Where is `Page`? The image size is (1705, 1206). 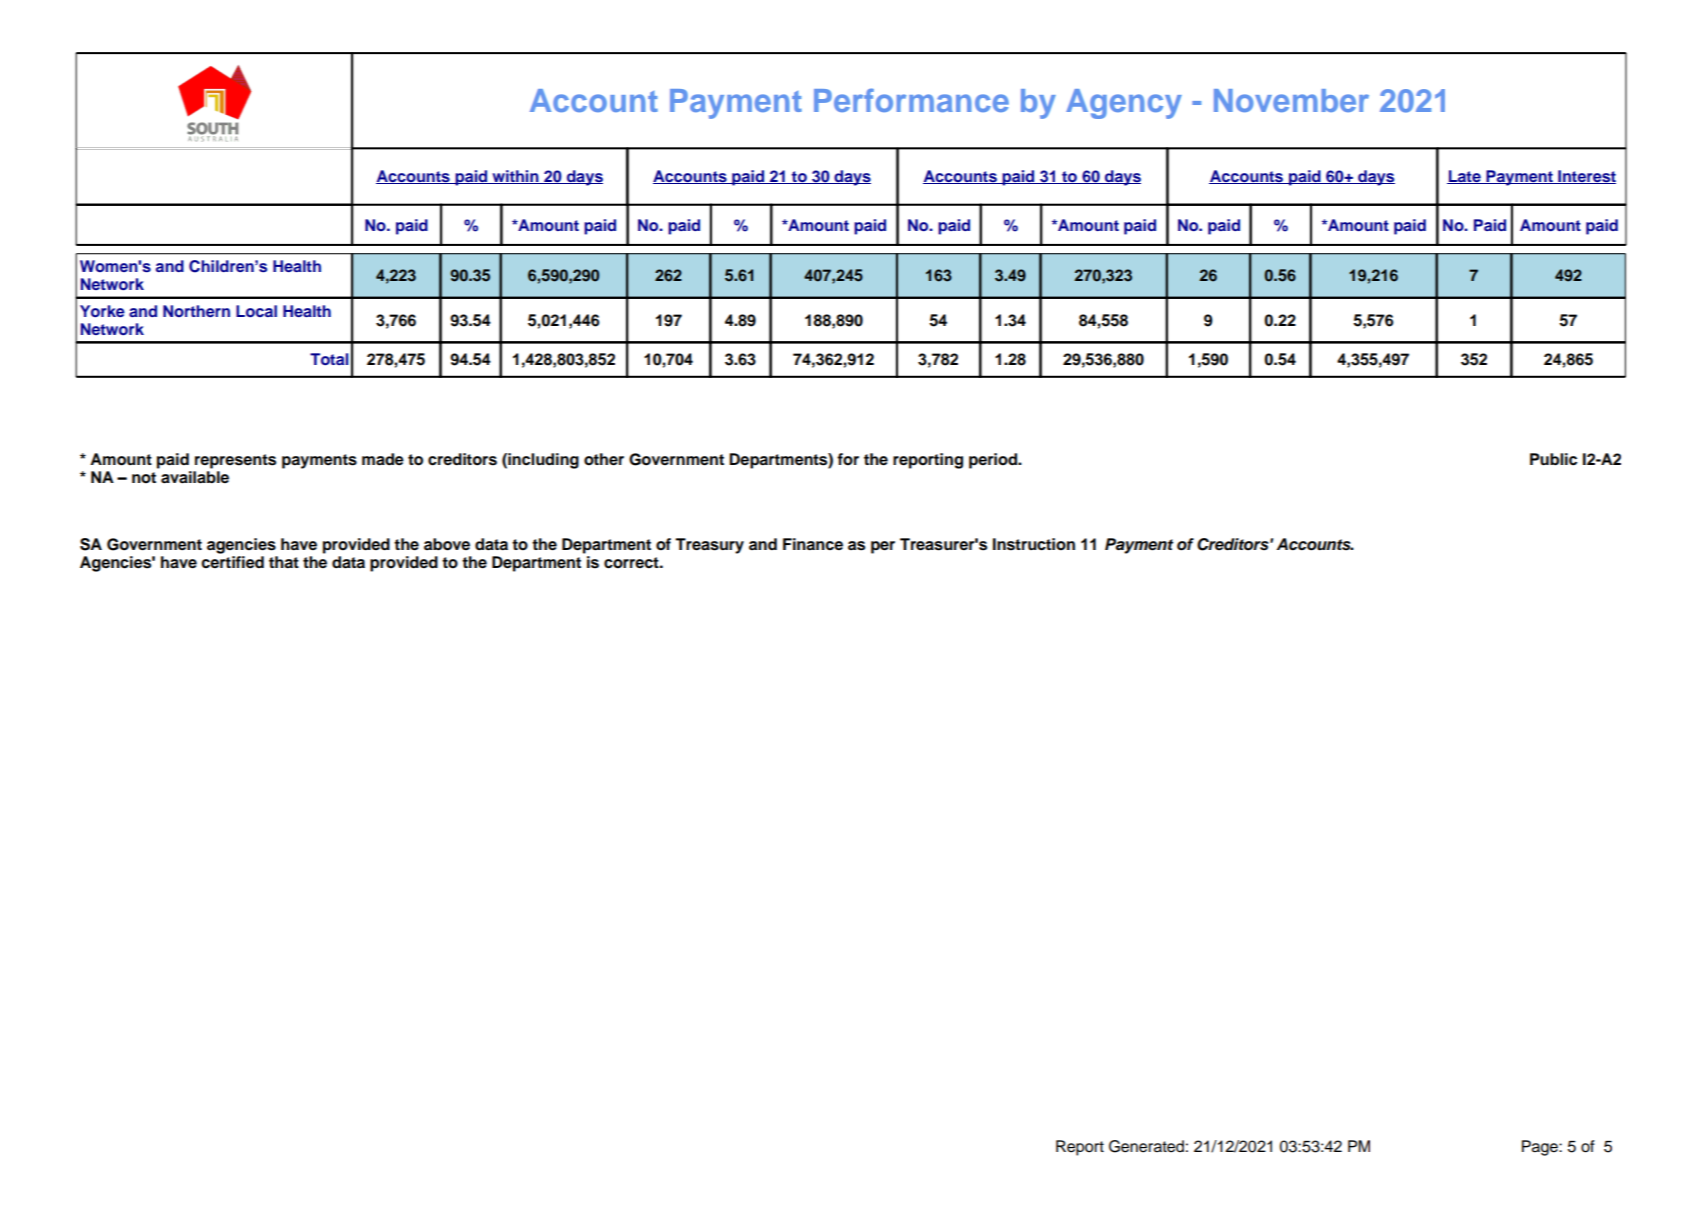 Page is located at coordinates (1541, 1148).
